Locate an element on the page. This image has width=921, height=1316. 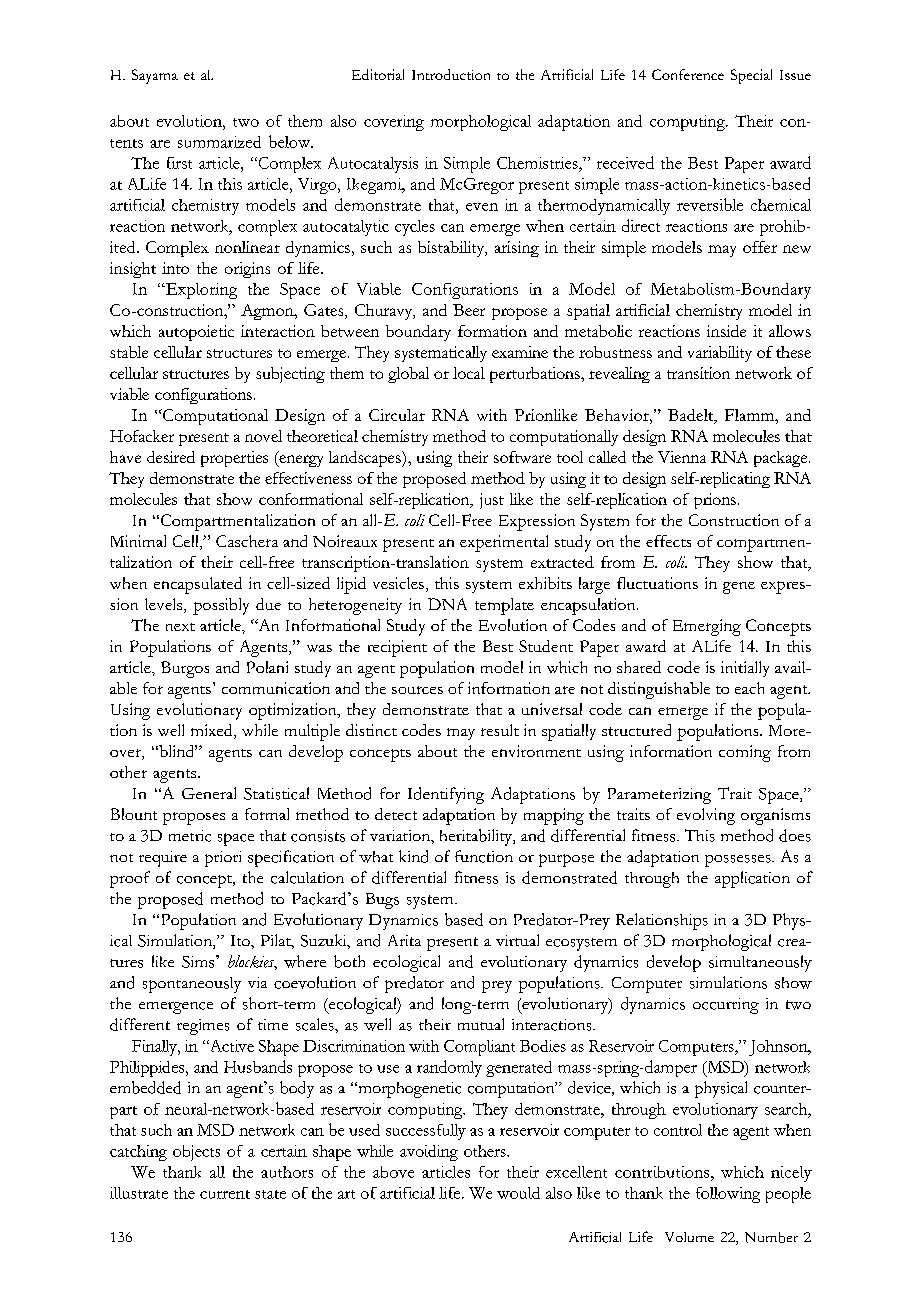
next is located at coordinates (180, 627).
